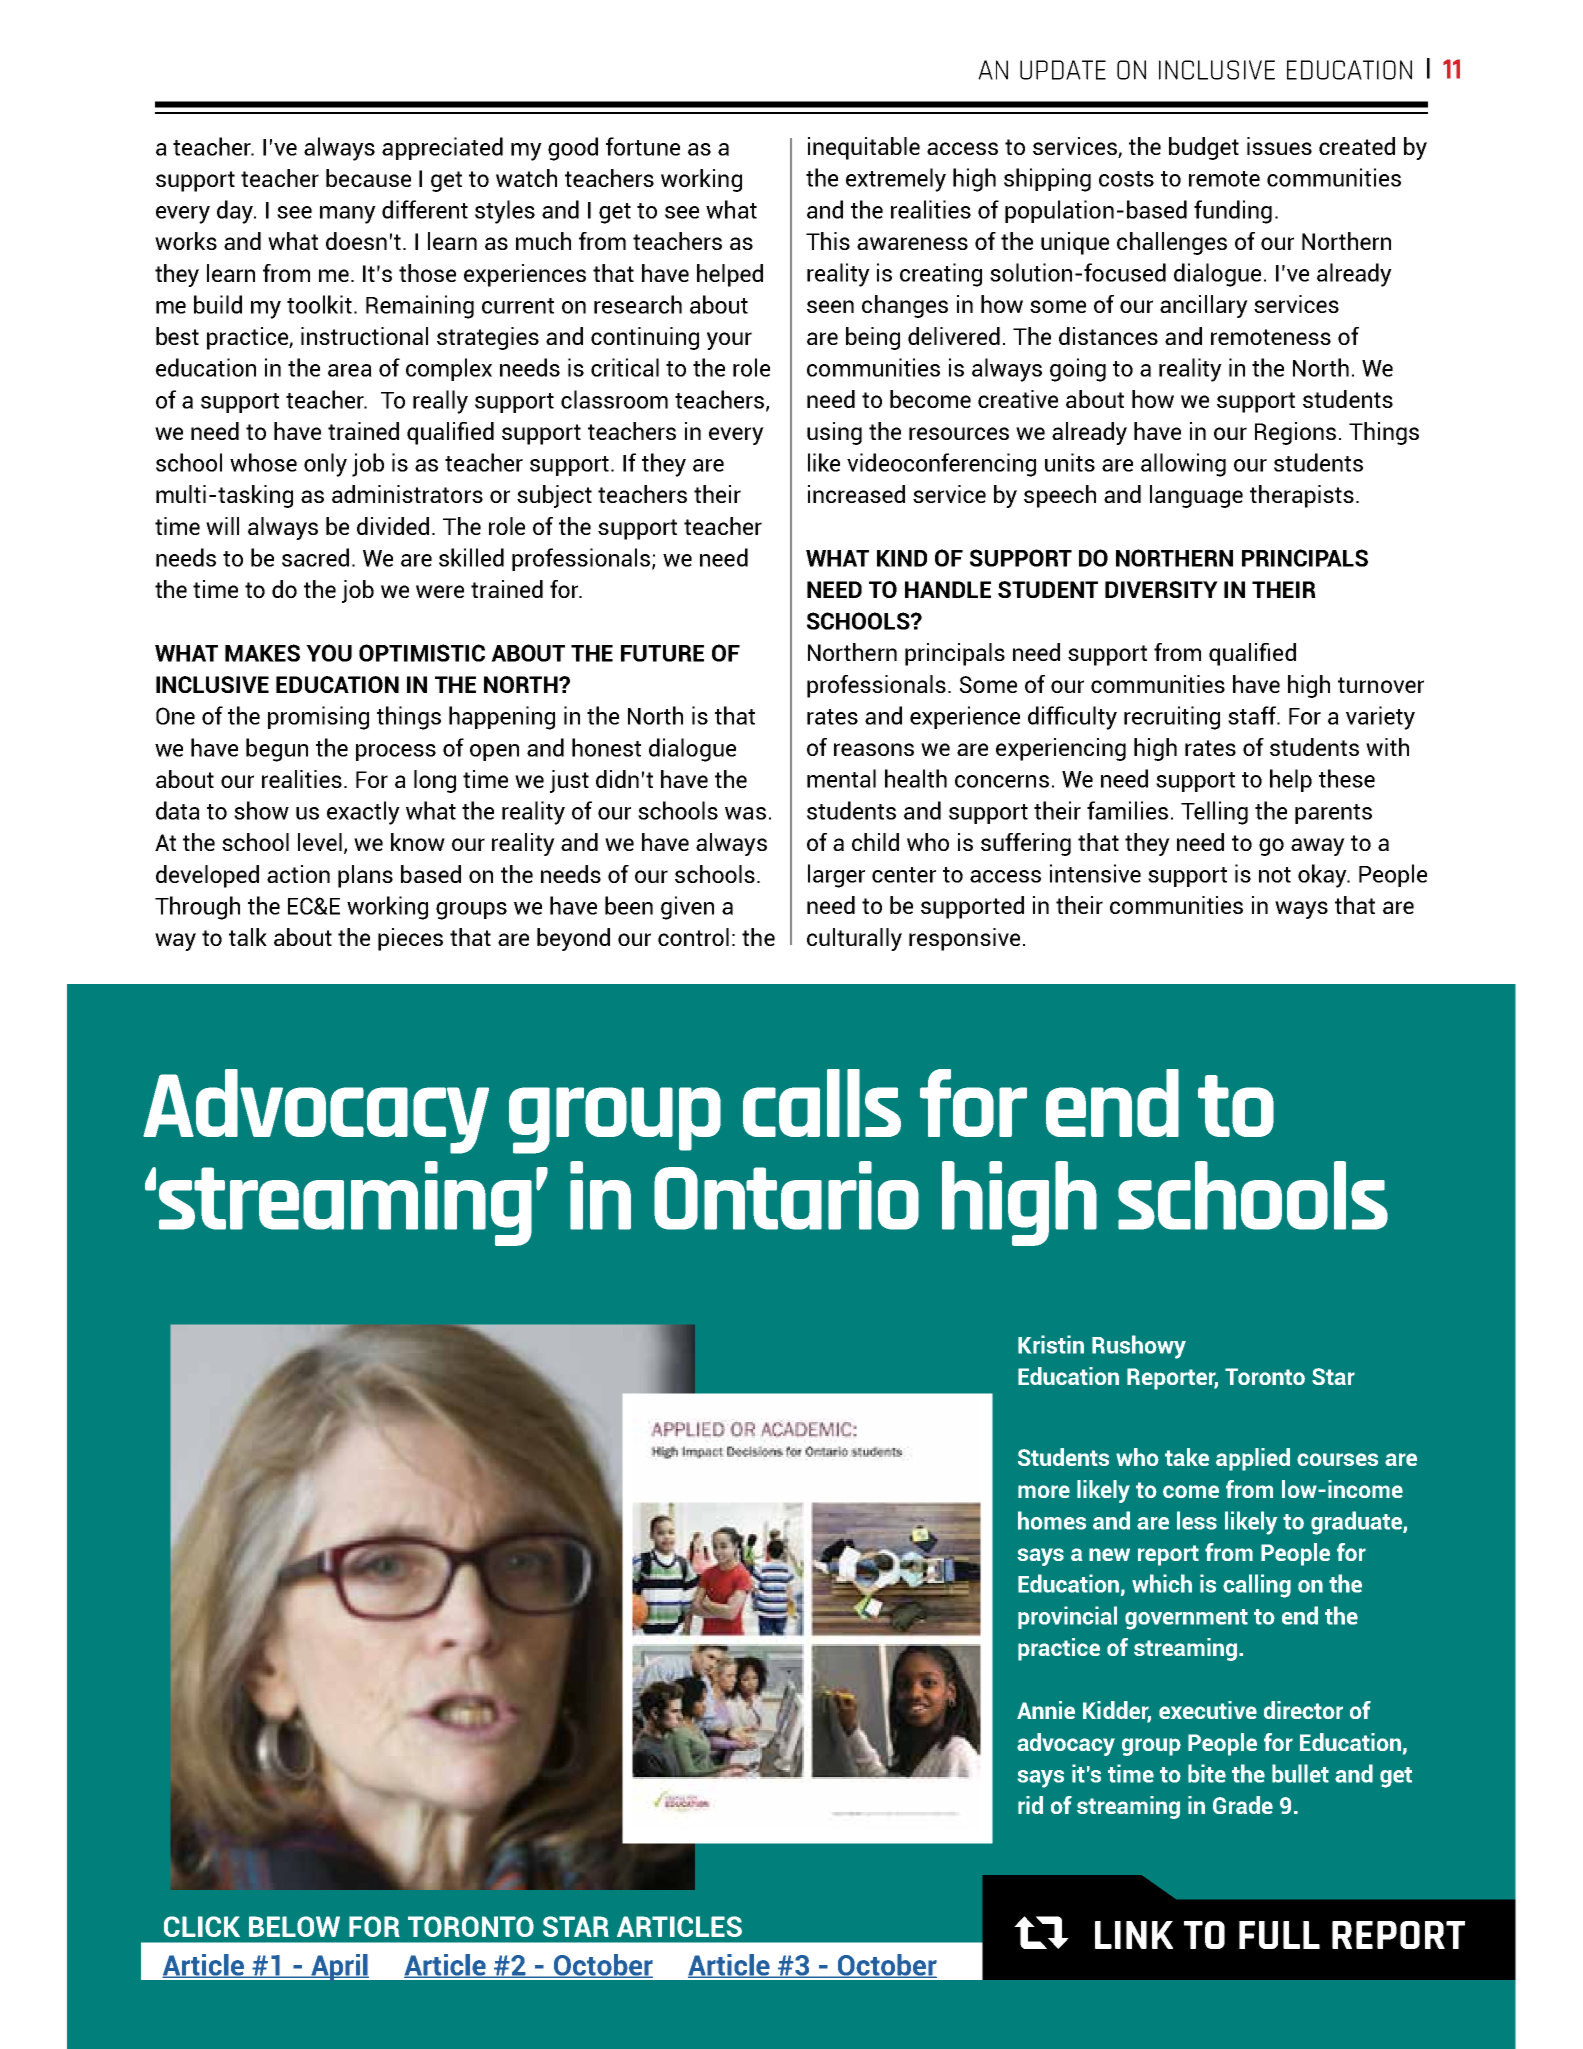  I want to click on not, so click(1275, 875).
